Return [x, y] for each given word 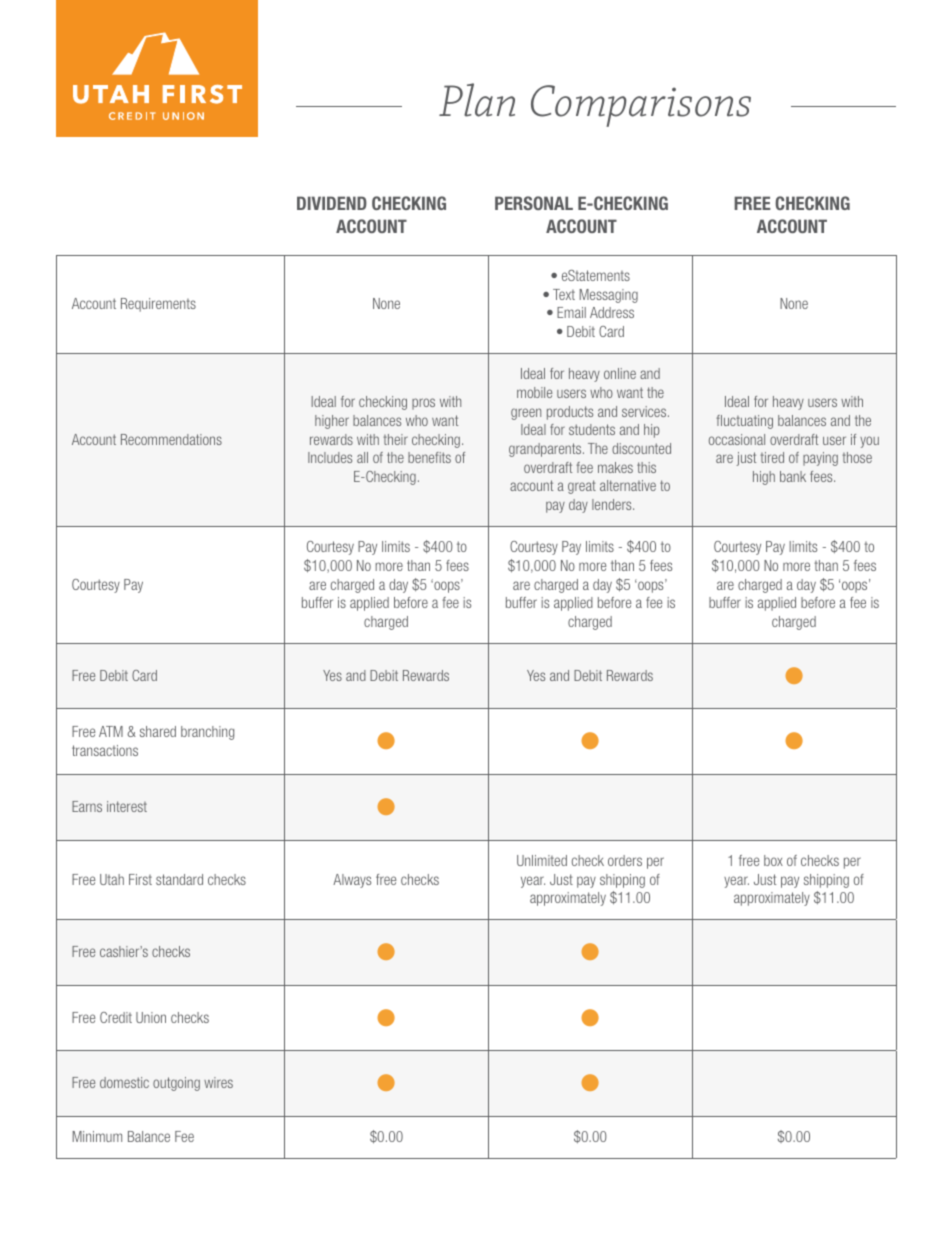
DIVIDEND [332, 203]
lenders [613, 504]
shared [158, 731]
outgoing [176, 1084]
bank [793, 476]
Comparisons [641, 106]
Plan [477, 100]
